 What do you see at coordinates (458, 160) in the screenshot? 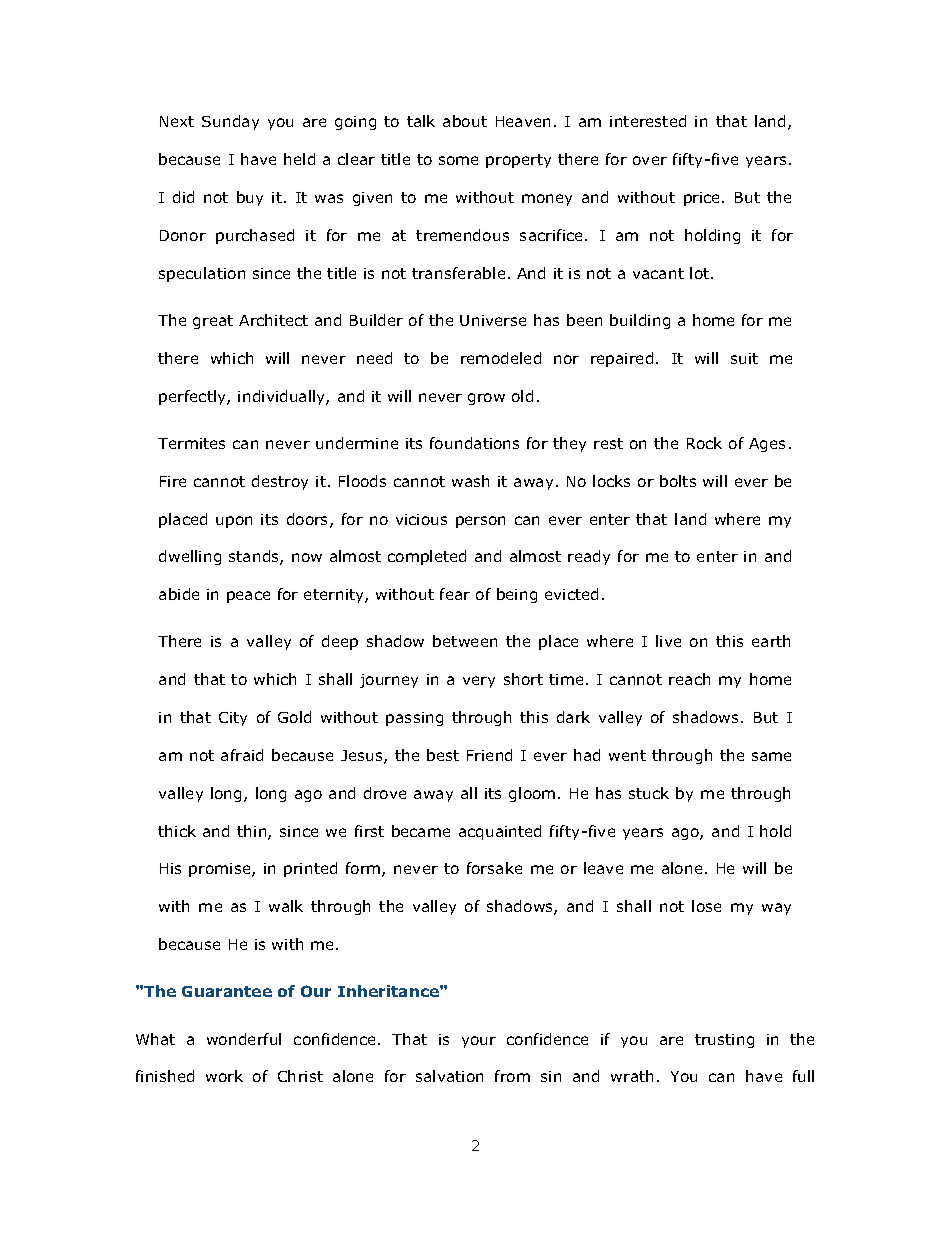
I see `some` at bounding box center [458, 160].
